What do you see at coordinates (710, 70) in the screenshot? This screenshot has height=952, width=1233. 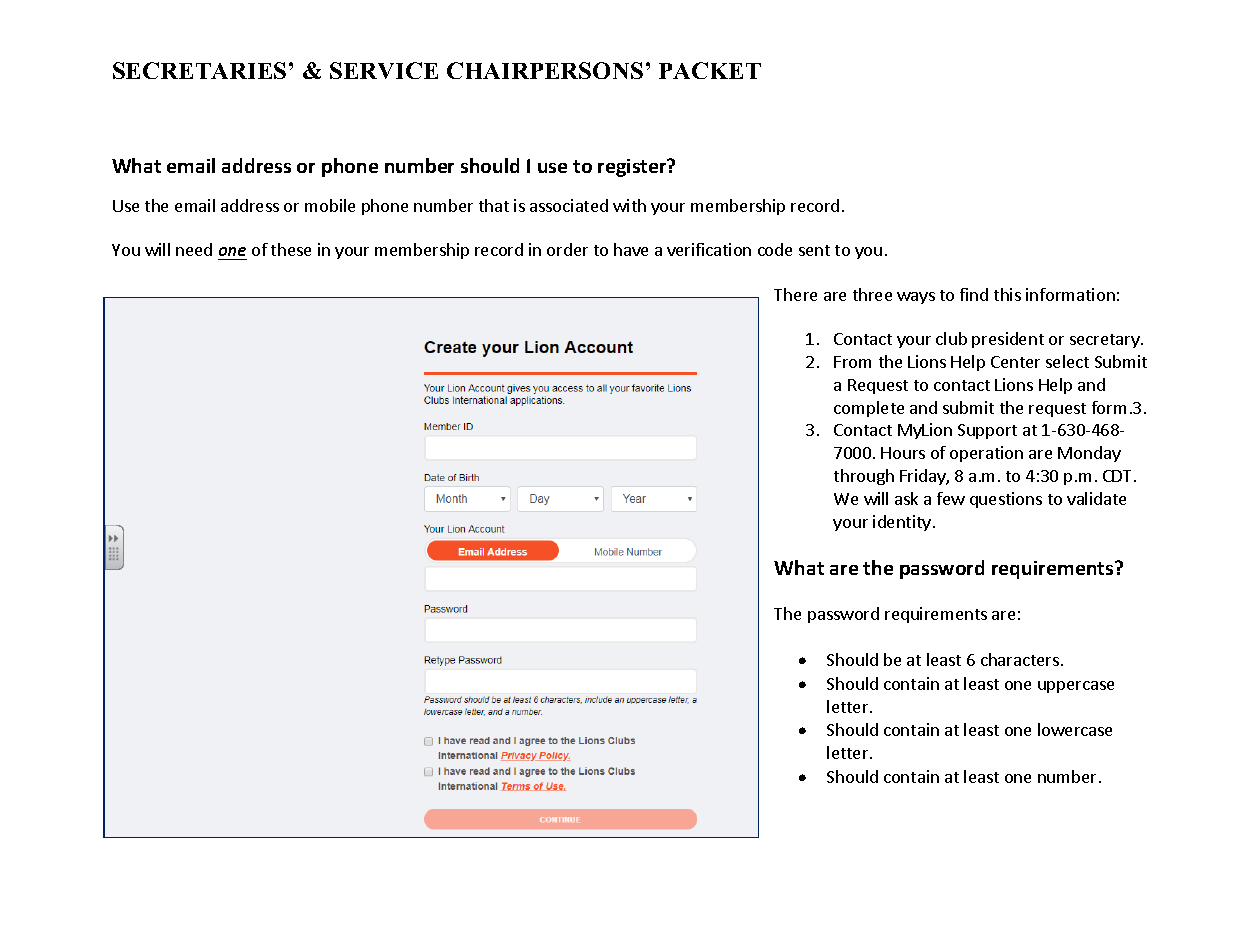 I see `PACKET` at bounding box center [710, 70].
